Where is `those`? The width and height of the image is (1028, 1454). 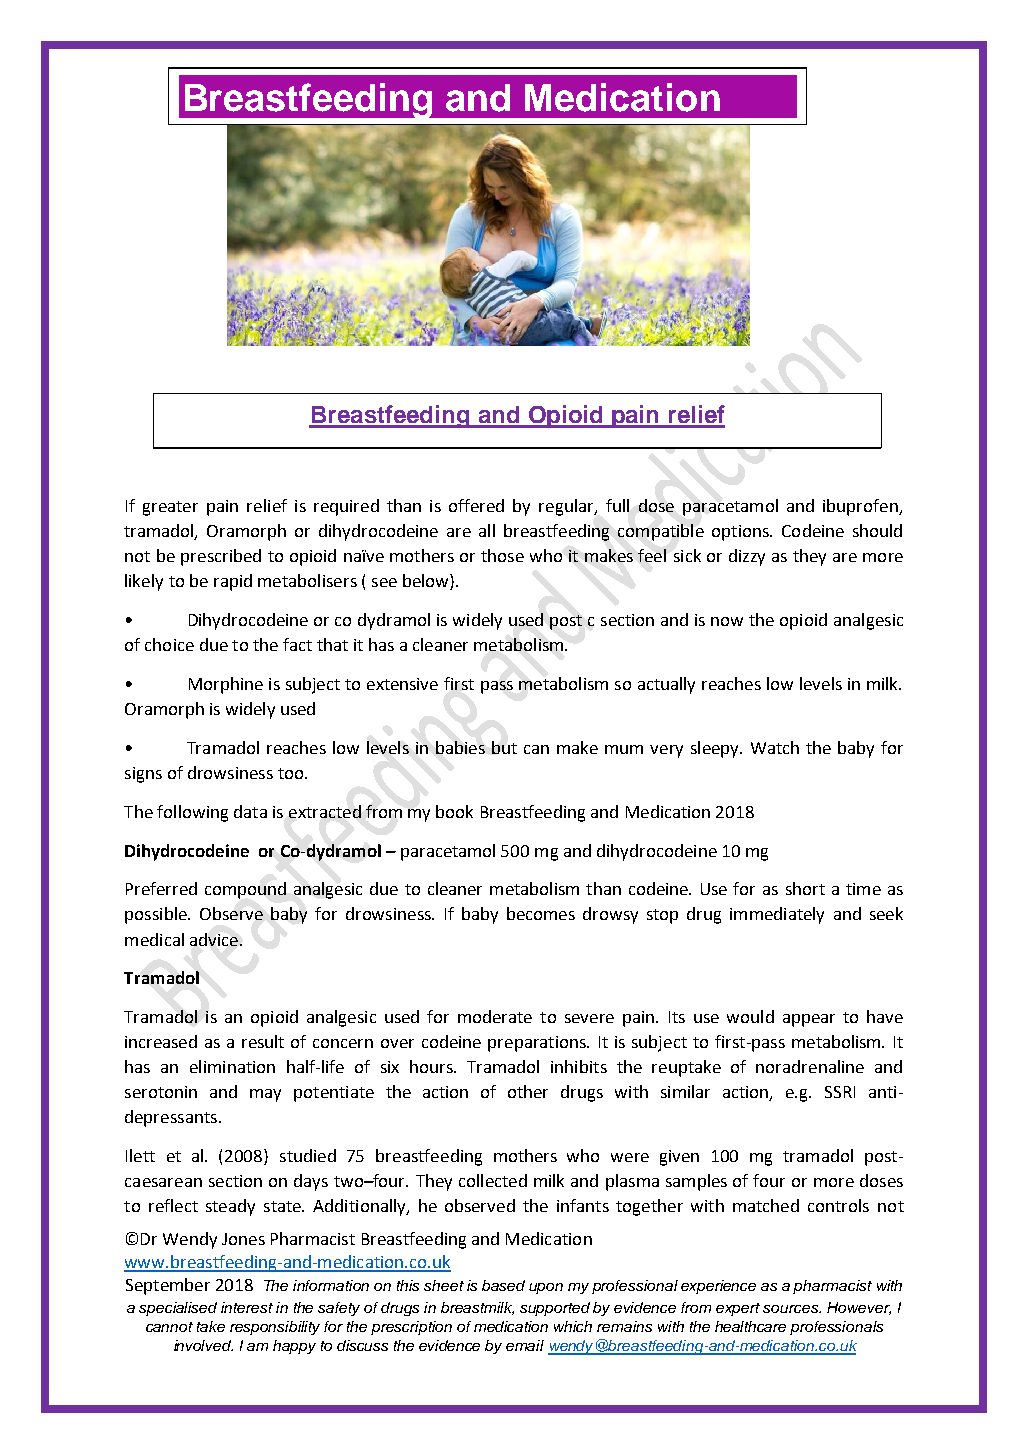 those is located at coordinates (502, 555).
